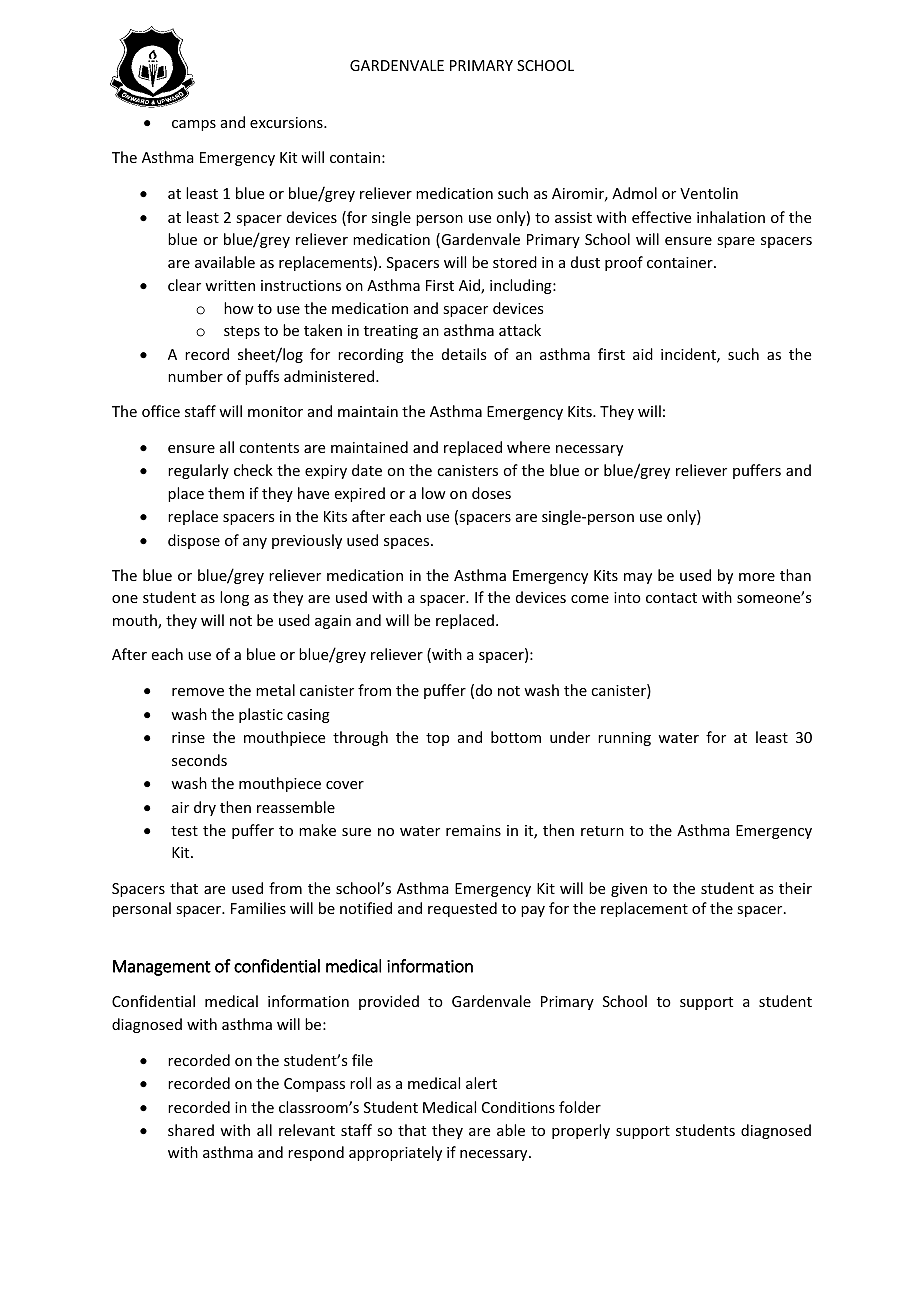 Image resolution: width=924 pixels, height=1308 pixels. I want to click on come, so click(590, 599).
